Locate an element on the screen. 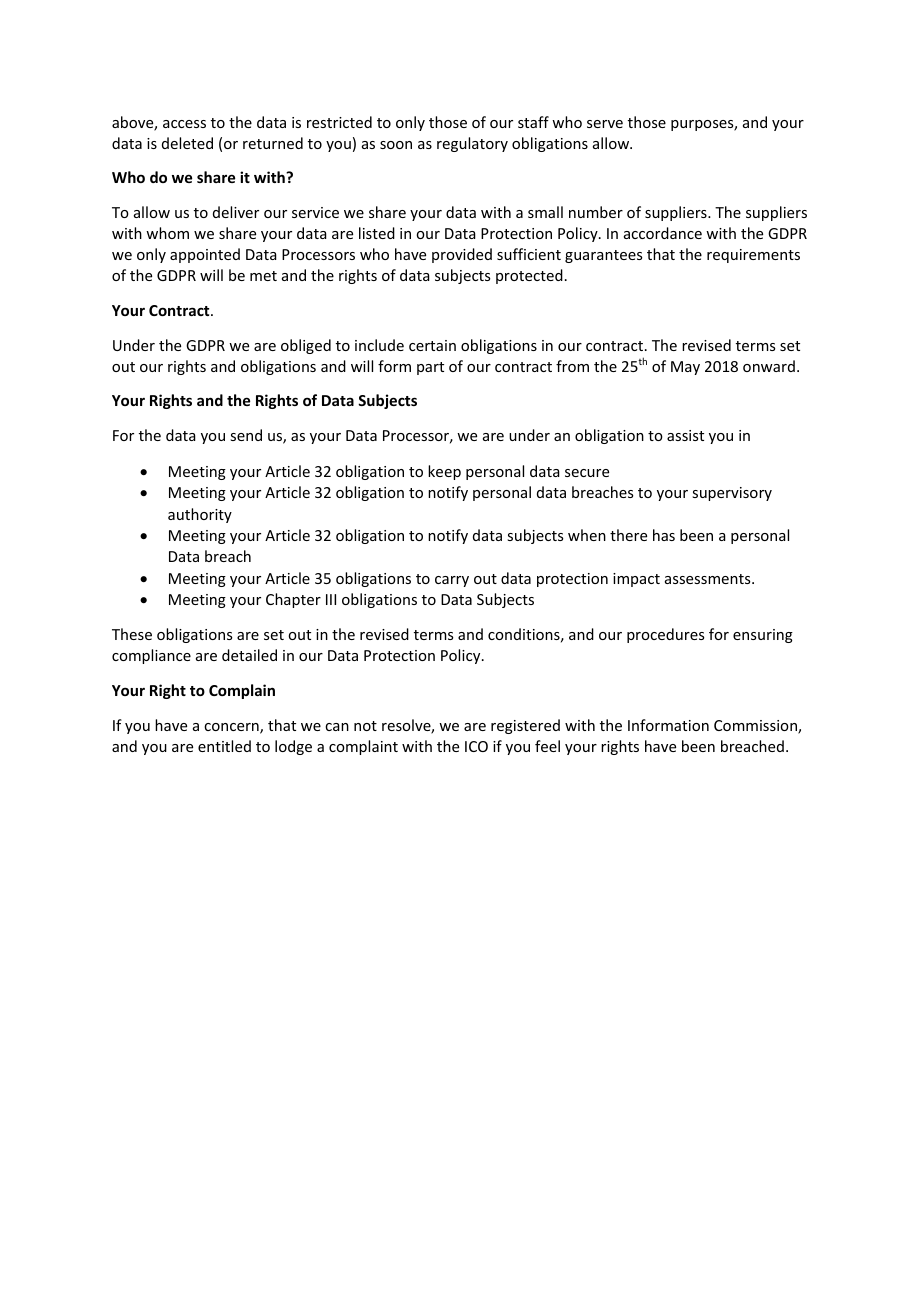  assessments is located at coordinates (709, 579).
